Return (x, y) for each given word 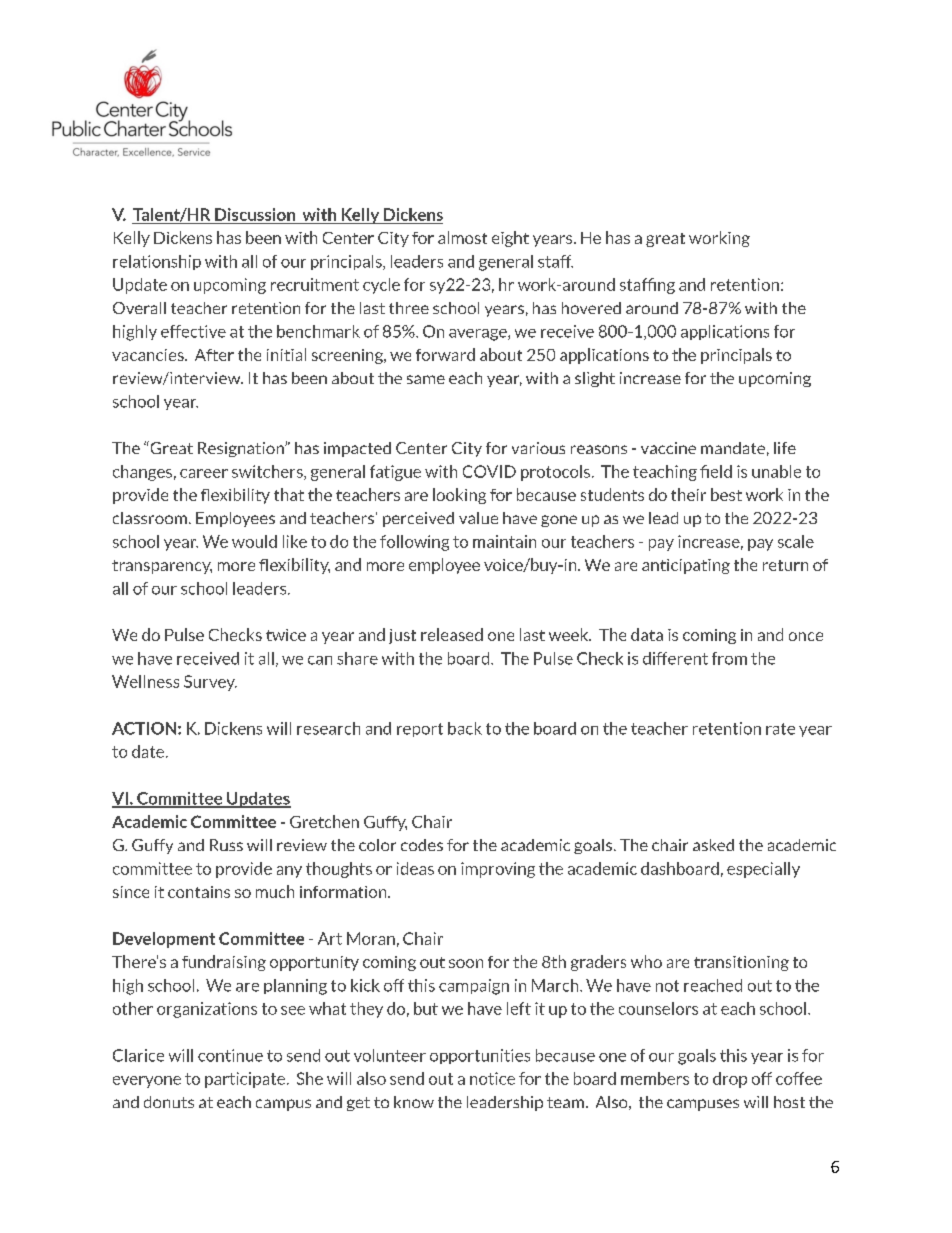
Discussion (255, 214)
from (729, 658)
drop (730, 1080)
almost (462, 237)
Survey (210, 683)
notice (492, 1078)
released (452, 634)
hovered (591, 308)
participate (245, 1080)
